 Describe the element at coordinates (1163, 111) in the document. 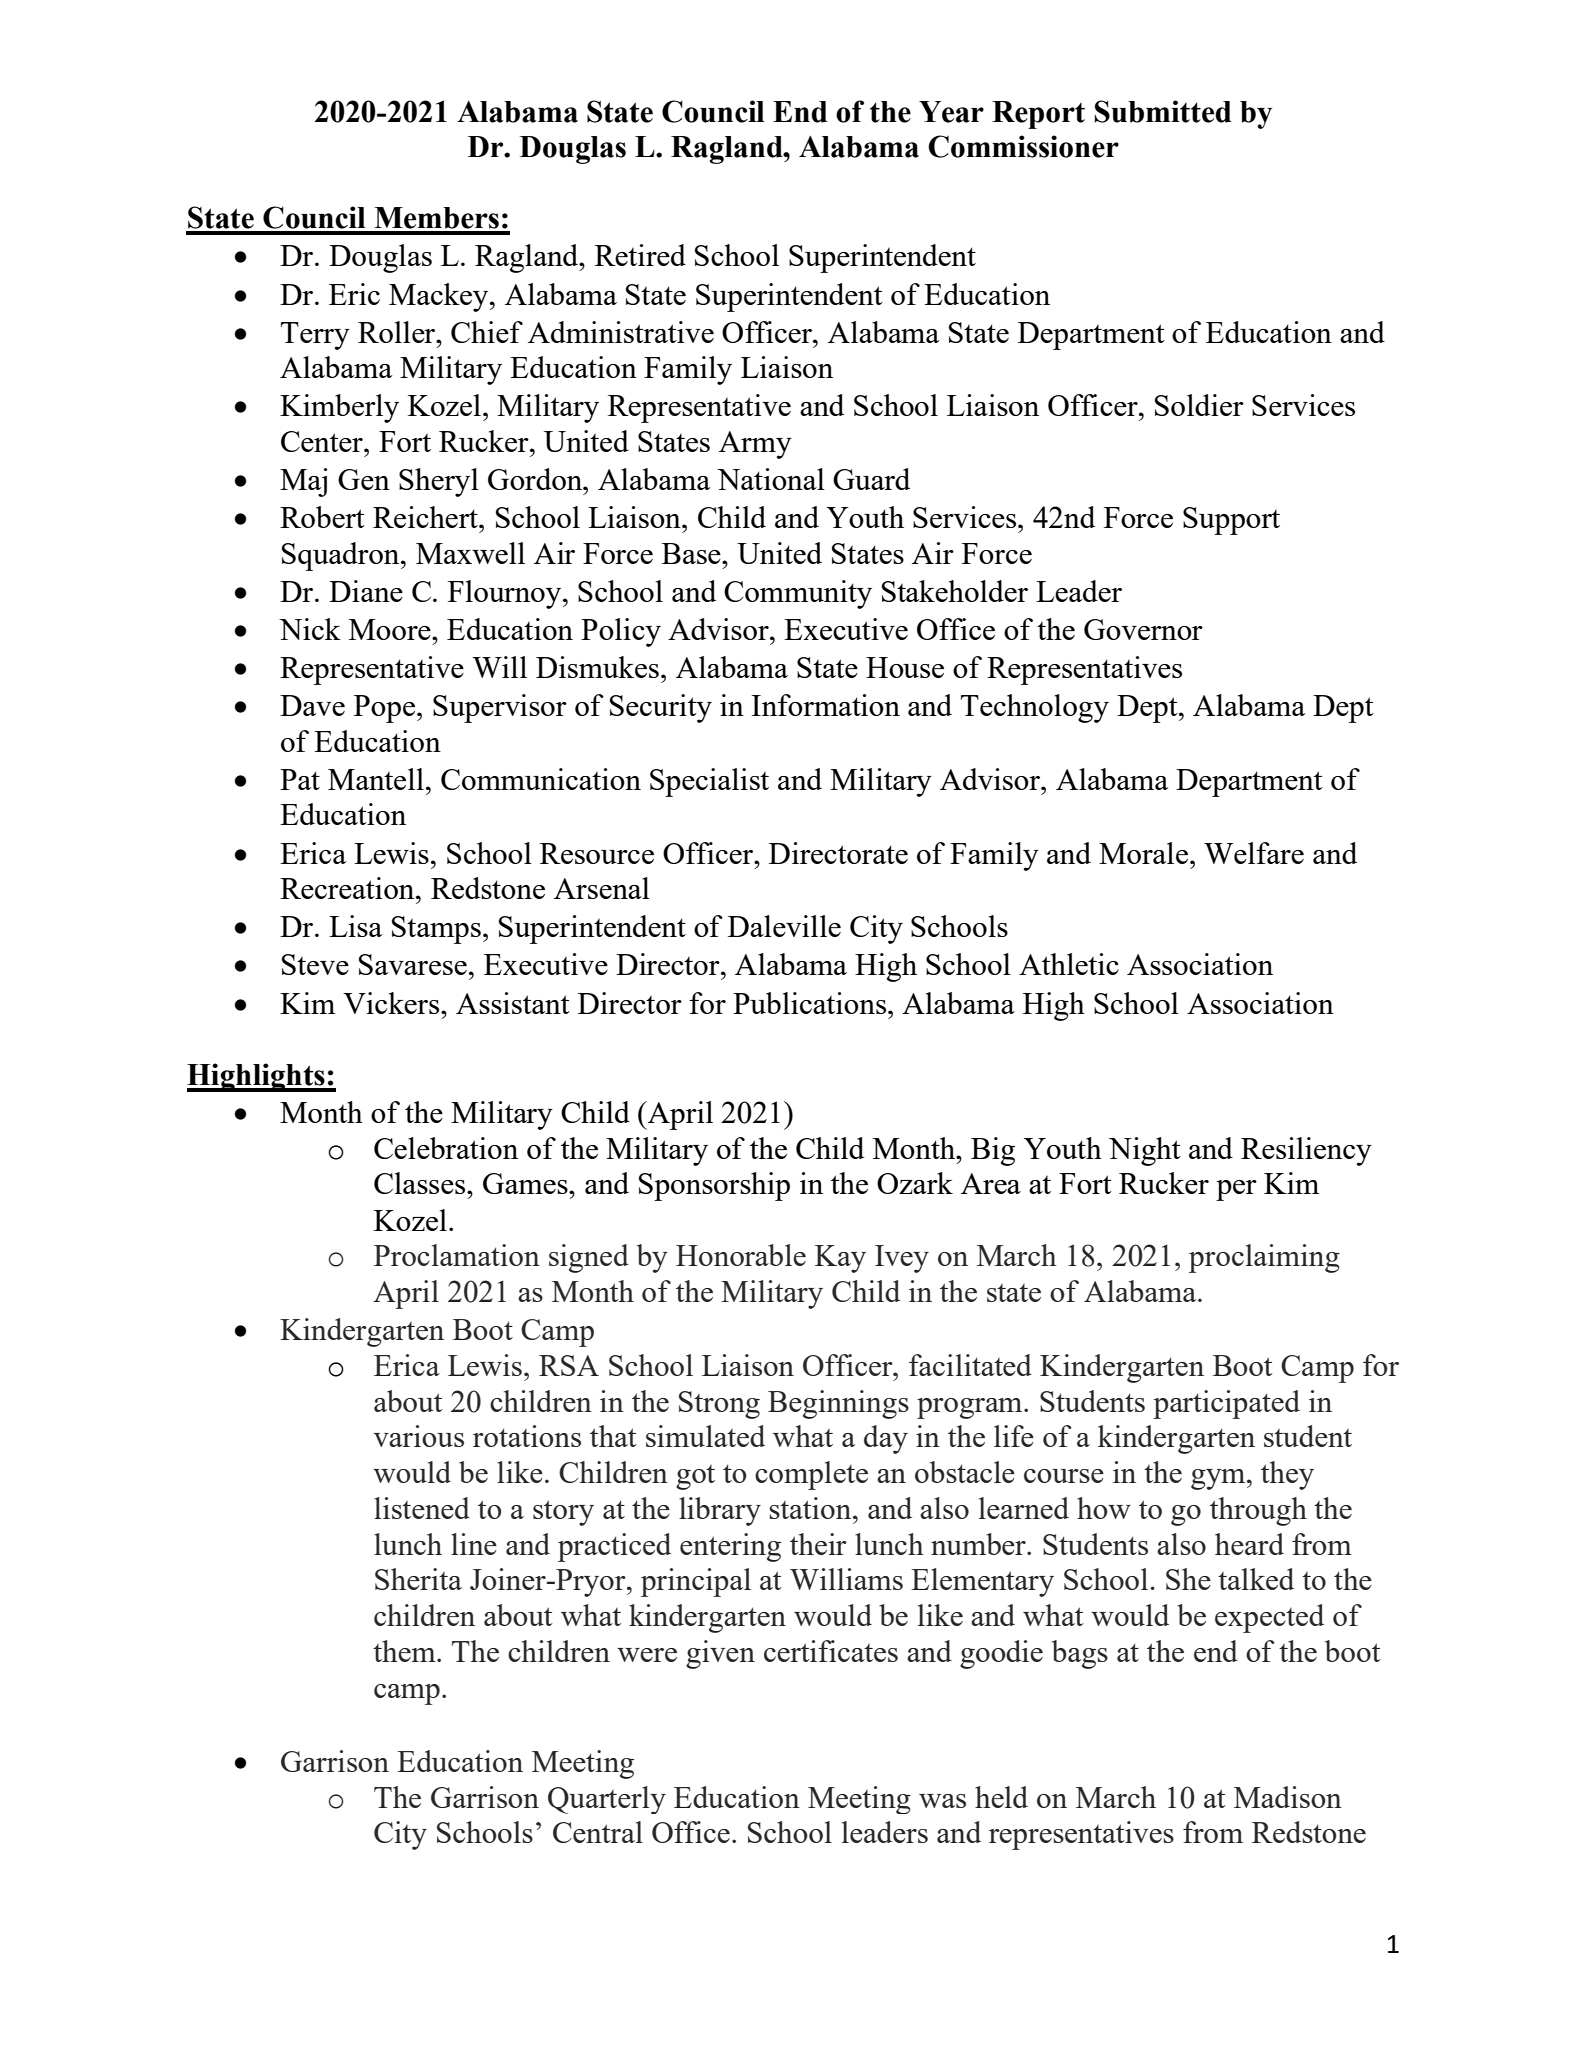

I see `Submitted` at that location.
